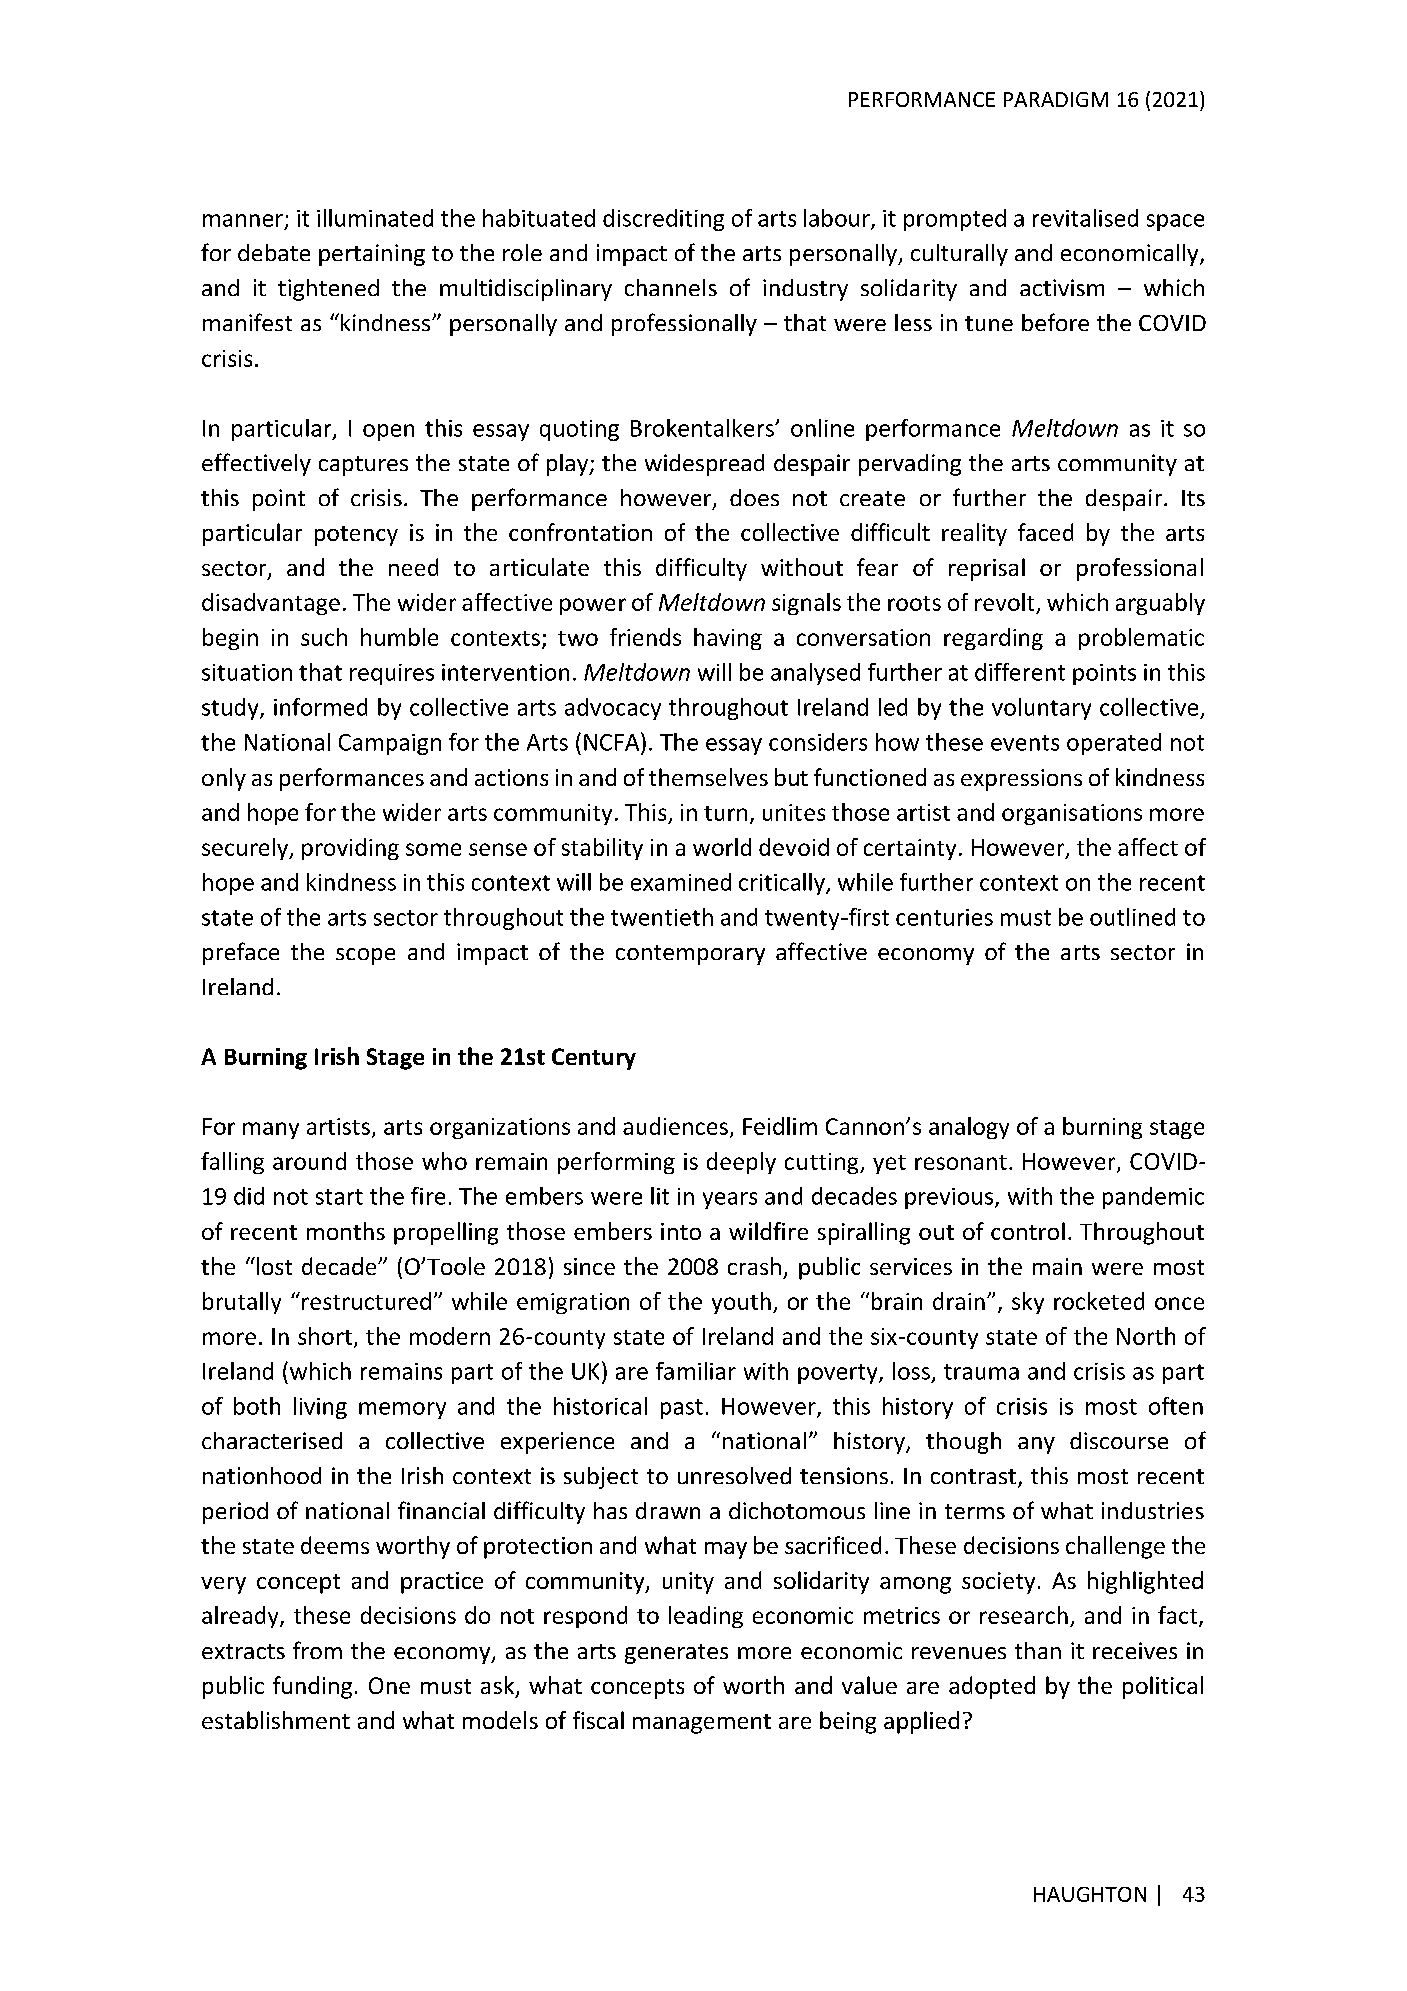 This screenshot has width=1407, height=1991. I want to click on scope, so click(365, 956).
